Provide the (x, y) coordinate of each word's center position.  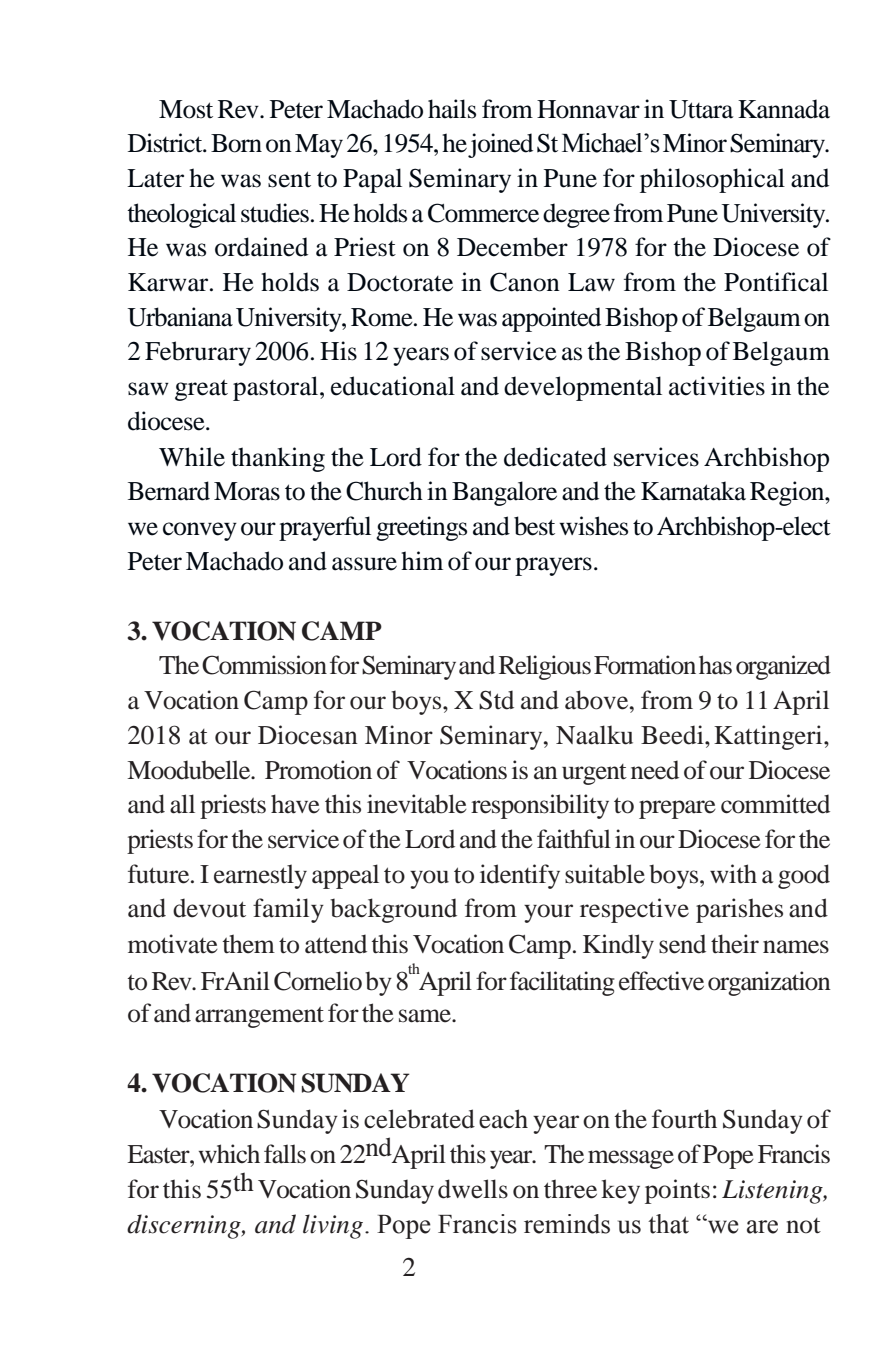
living (333, 1226)
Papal (372, 180)
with (733, 874)
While (192, 457)
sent (289, 179)
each (503, 1119)
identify (520, 876)
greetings (421, 528)
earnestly (260, 876)
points (677, 1191)
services (656, 457)
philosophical (712, 180)
